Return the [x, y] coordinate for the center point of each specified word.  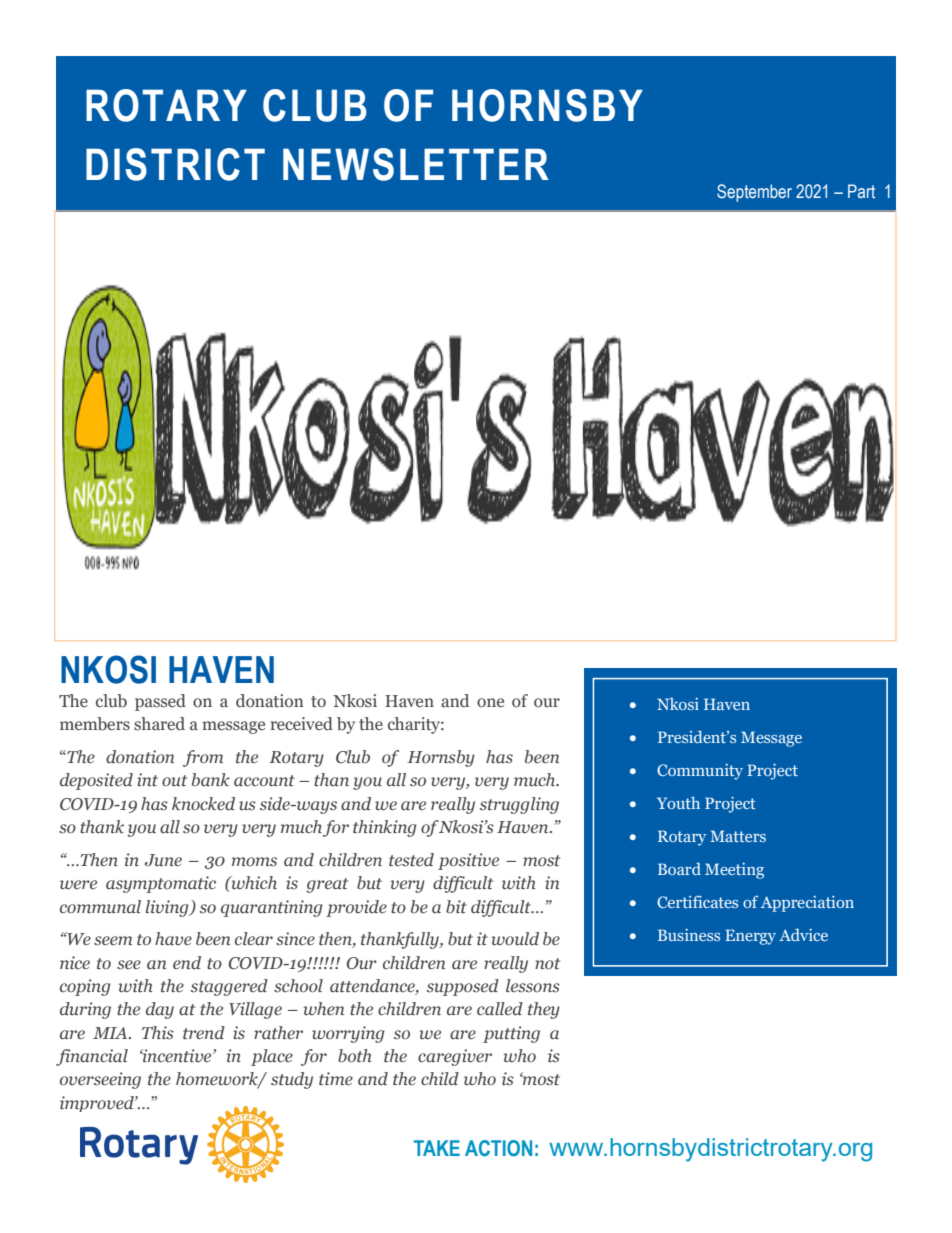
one [490, 703]
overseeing [100, 1080]
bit [456, 907]
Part [861, 191]
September [754, 193]
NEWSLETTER [416, 164]
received [302, 723]
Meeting [734, 871]
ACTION [498, 1148]
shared [159, 724]
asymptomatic [161, 884]
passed [160, 702]
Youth [678, 803]
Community [700, 772]
